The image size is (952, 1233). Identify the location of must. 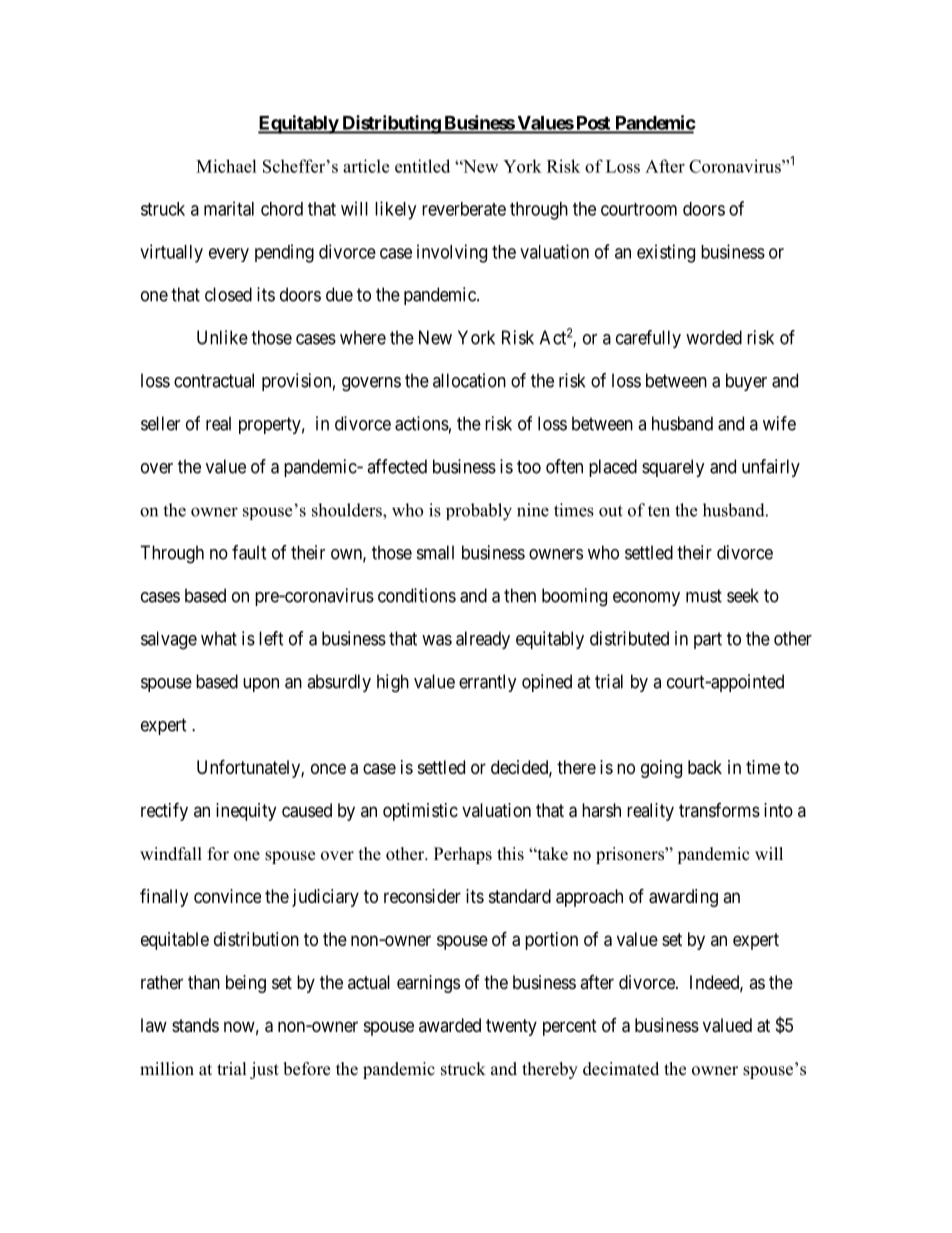
(704, 596).
